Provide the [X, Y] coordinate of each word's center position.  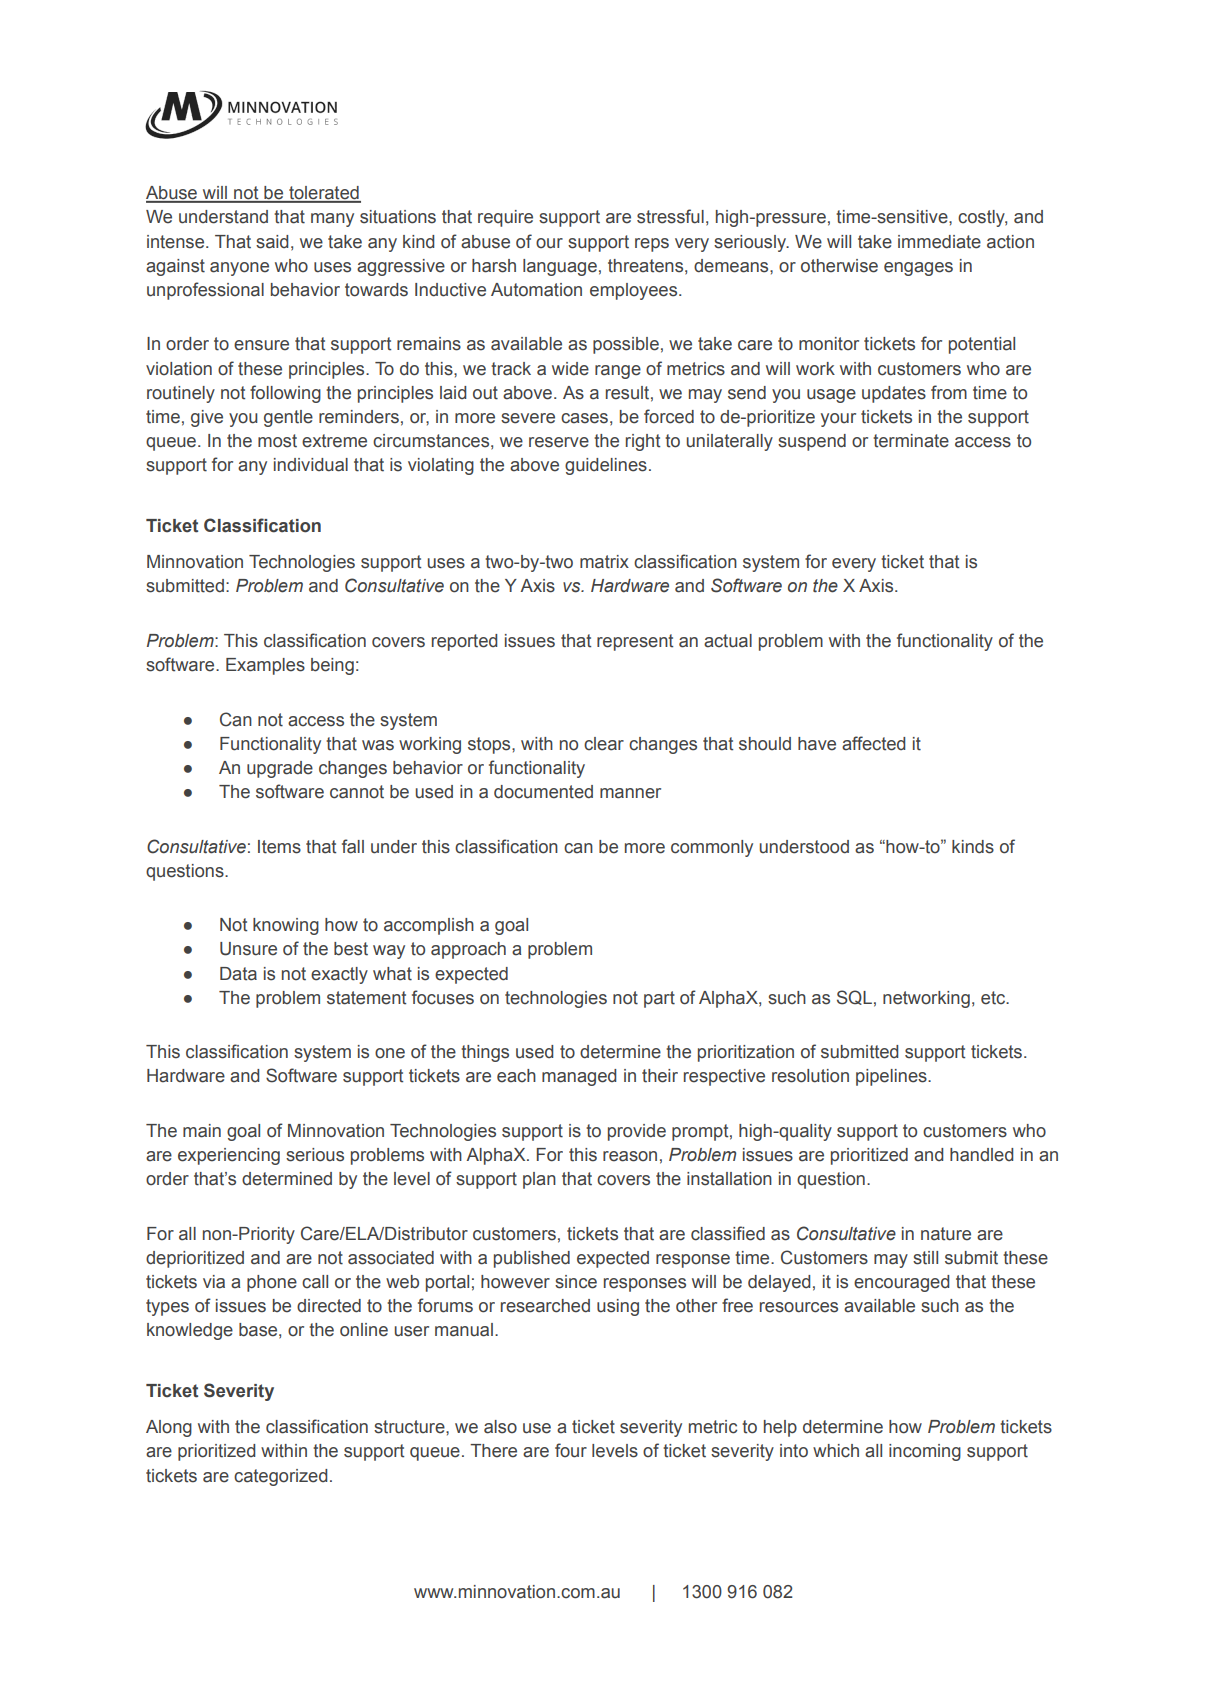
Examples [265, 666]
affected [873, 743]
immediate [939, 242]
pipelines [892, 1077]
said [272, 242]
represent [635, 642]
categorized [280, 1477]
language [560, 267]
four [571, 1450]
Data [238, 974]
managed [579, 1077]
